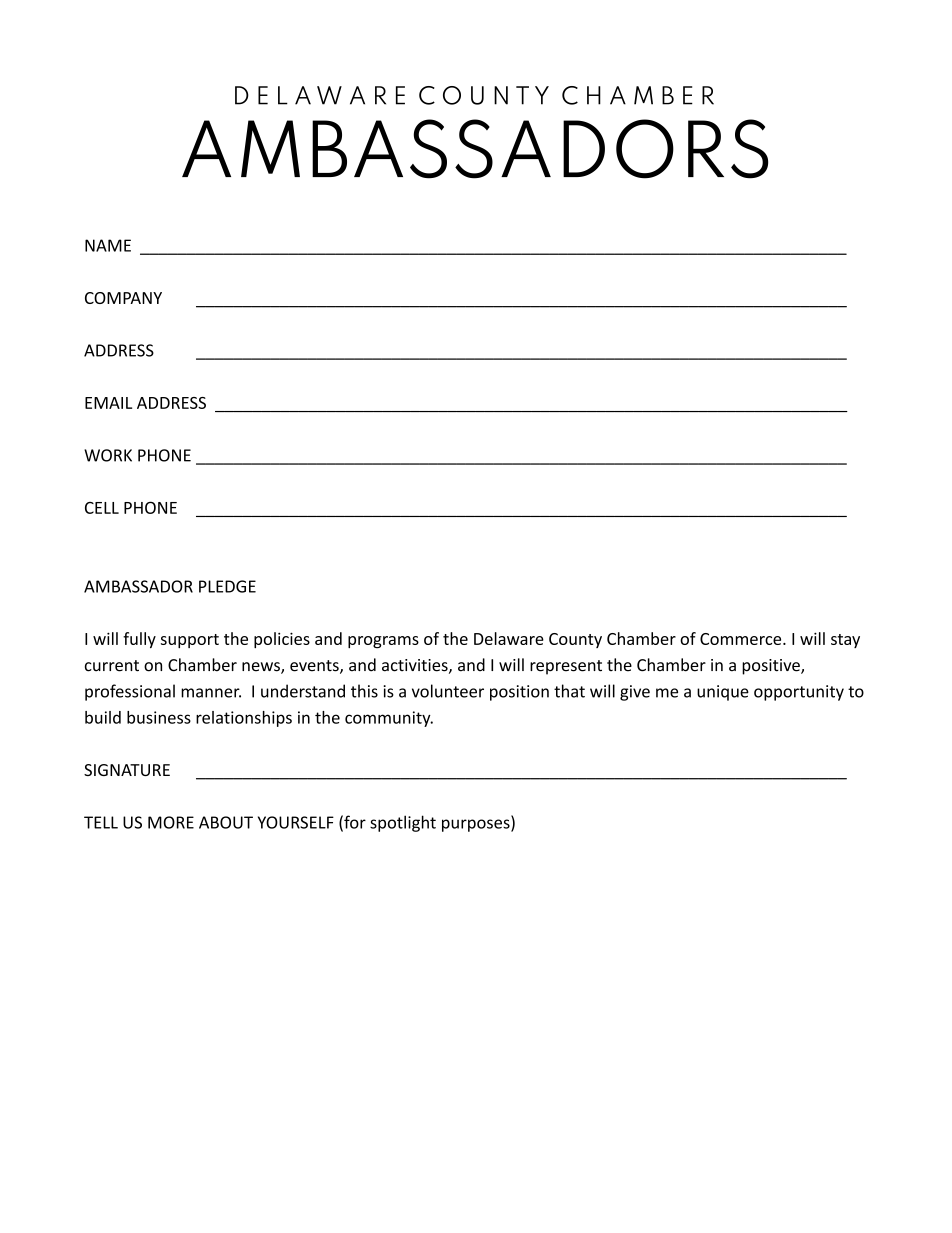  What do you see at coordinates (190, 641) in the screenshot?
I see `support` at bounding box center [190, 641].
